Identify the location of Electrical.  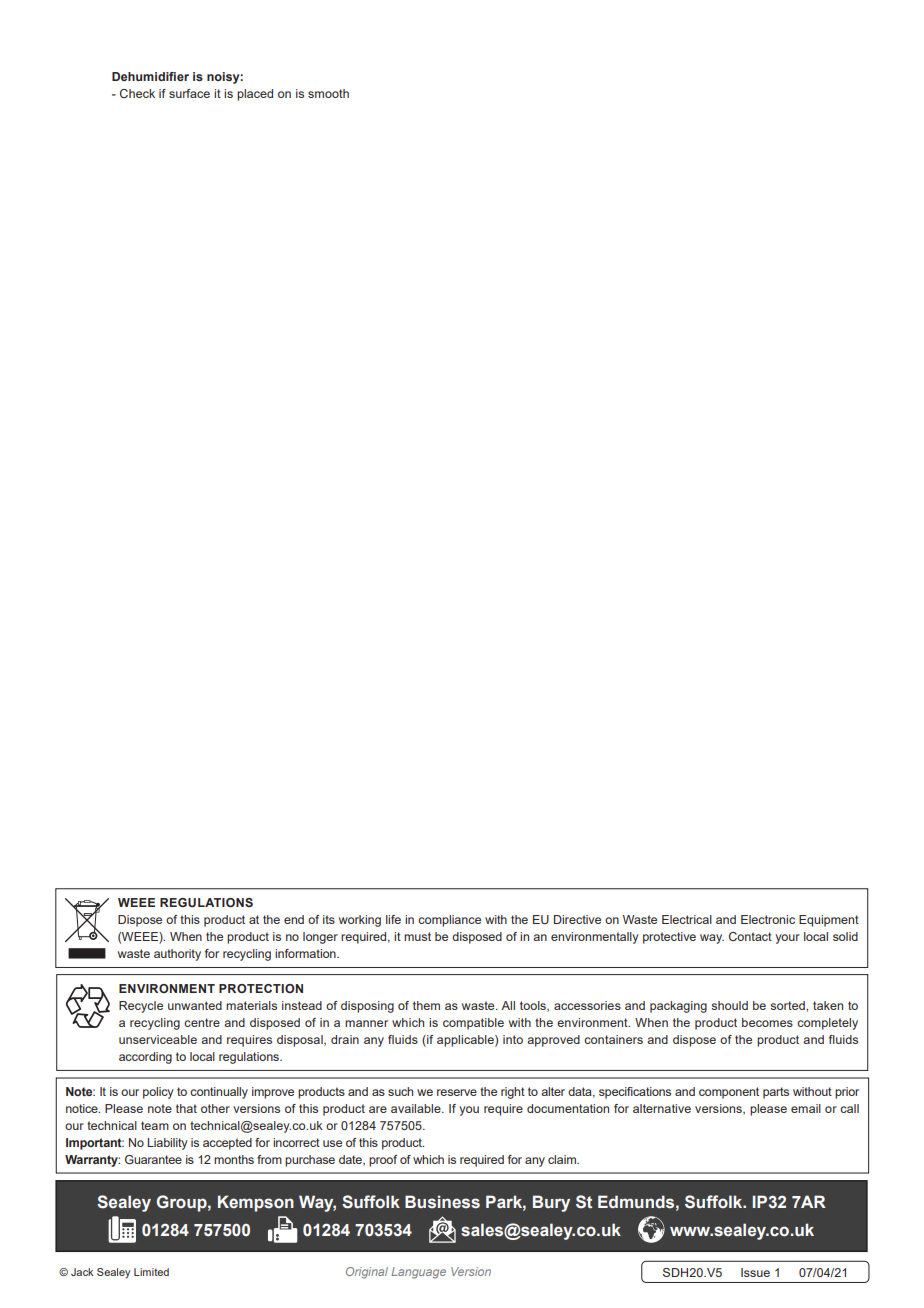
(687, 919).
